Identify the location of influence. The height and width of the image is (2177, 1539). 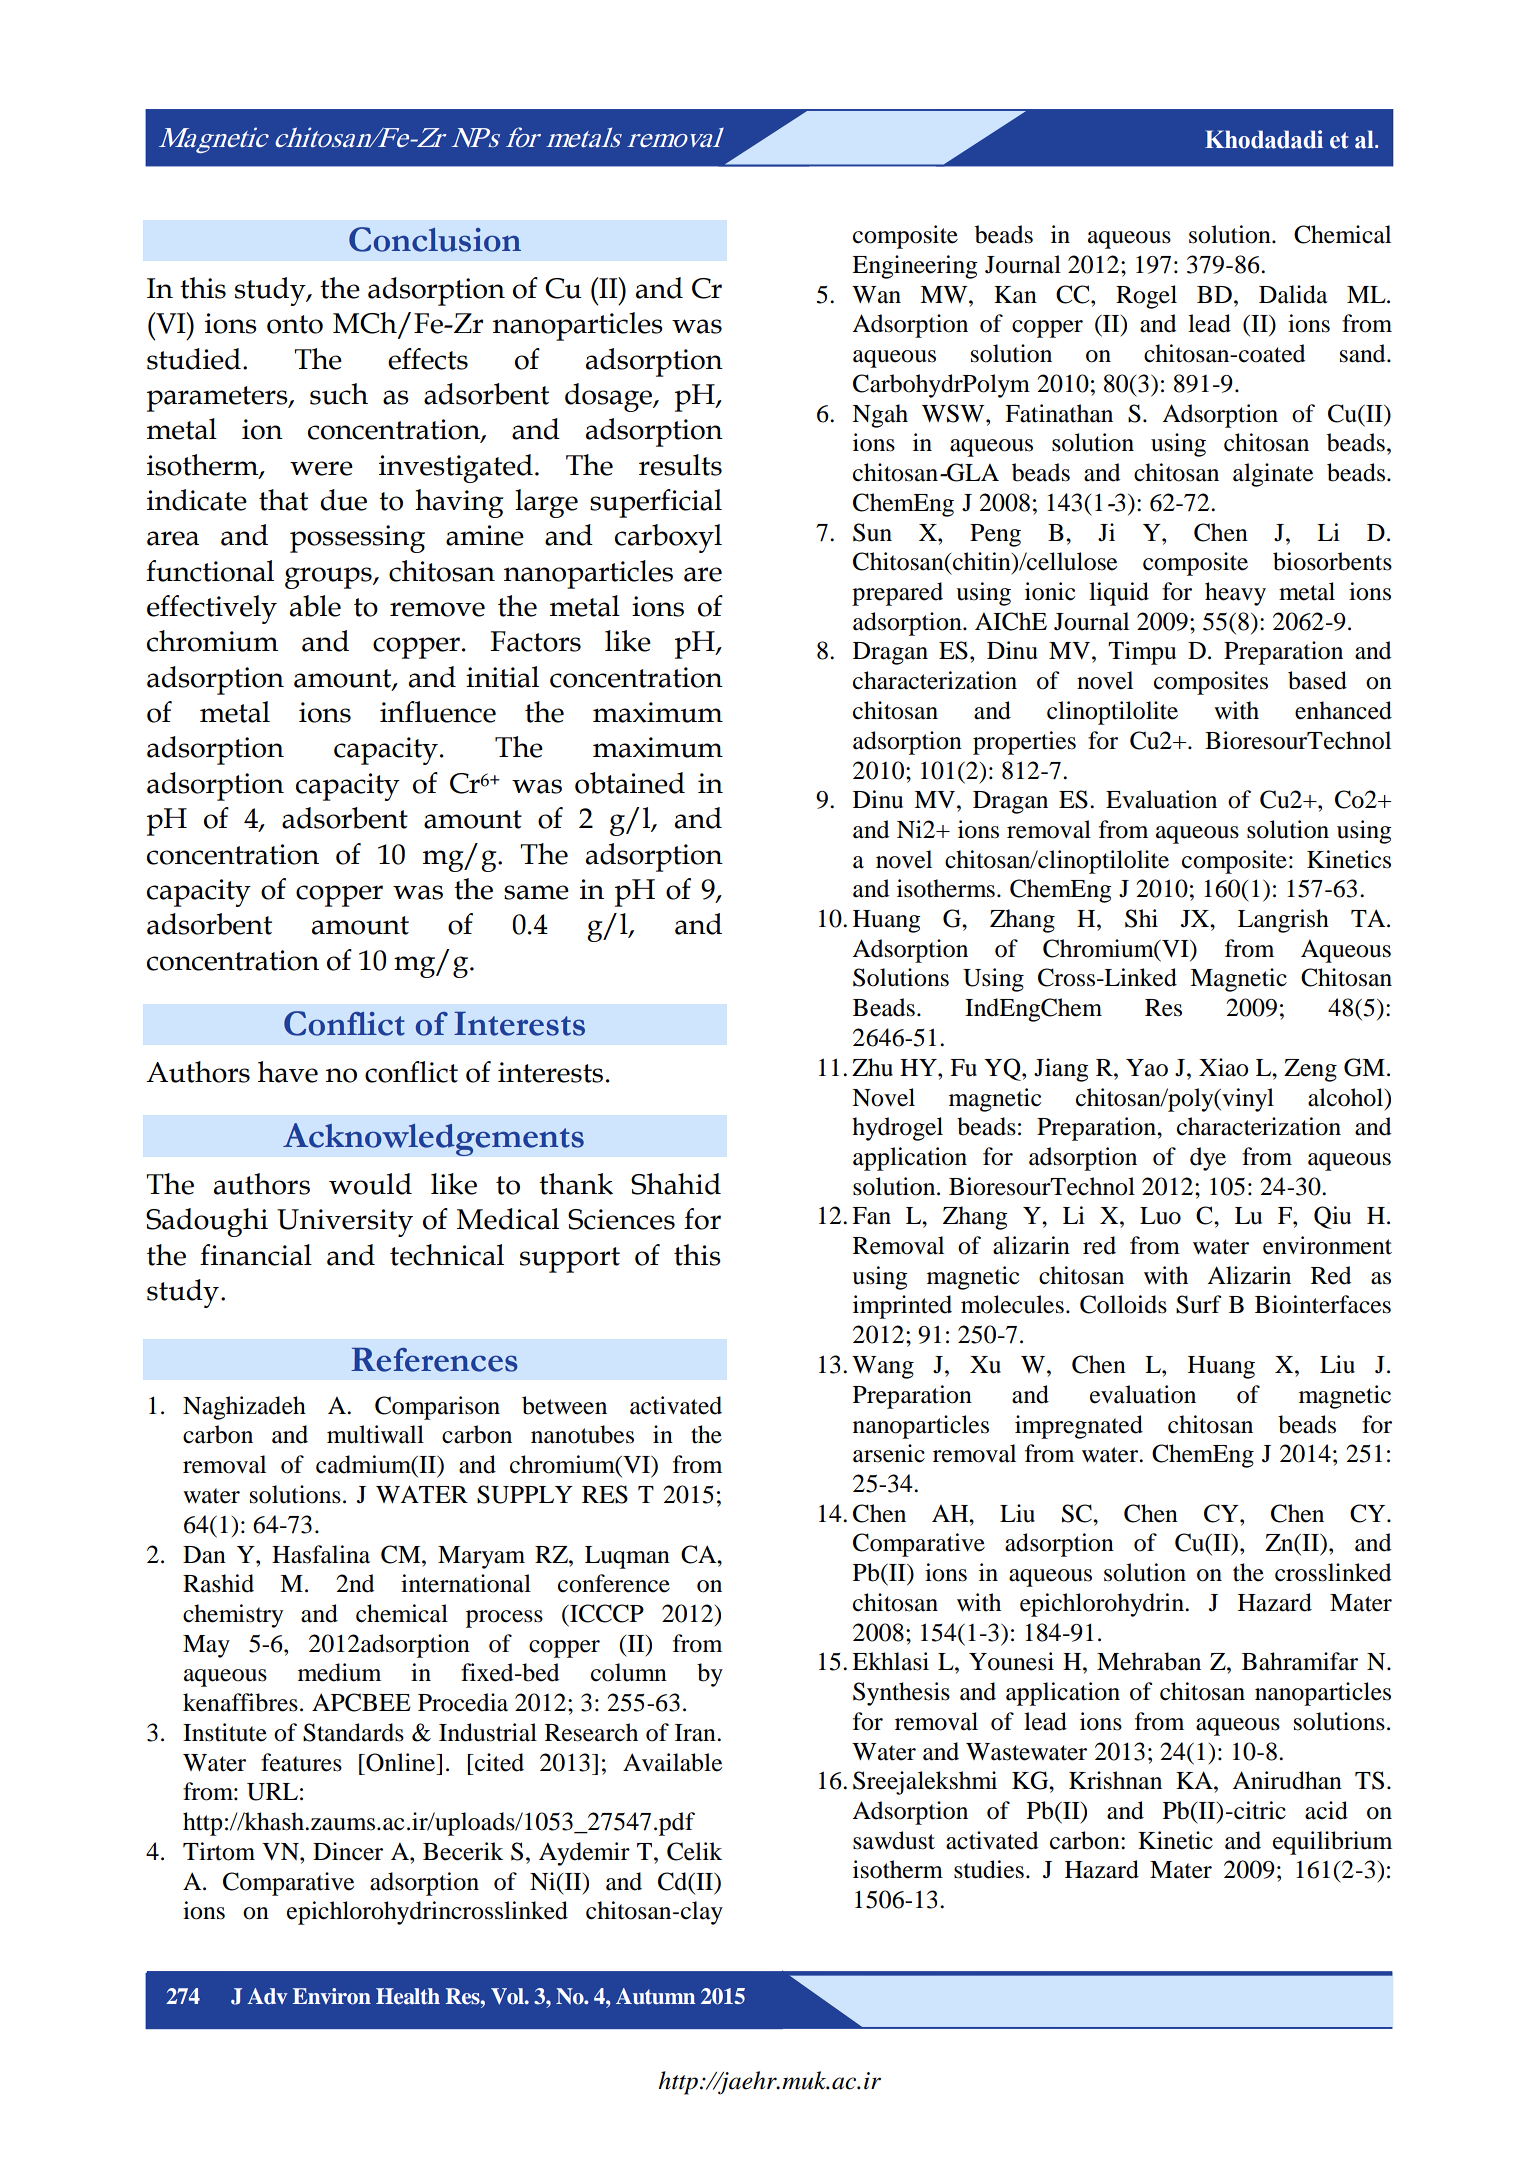
(438, 712).
